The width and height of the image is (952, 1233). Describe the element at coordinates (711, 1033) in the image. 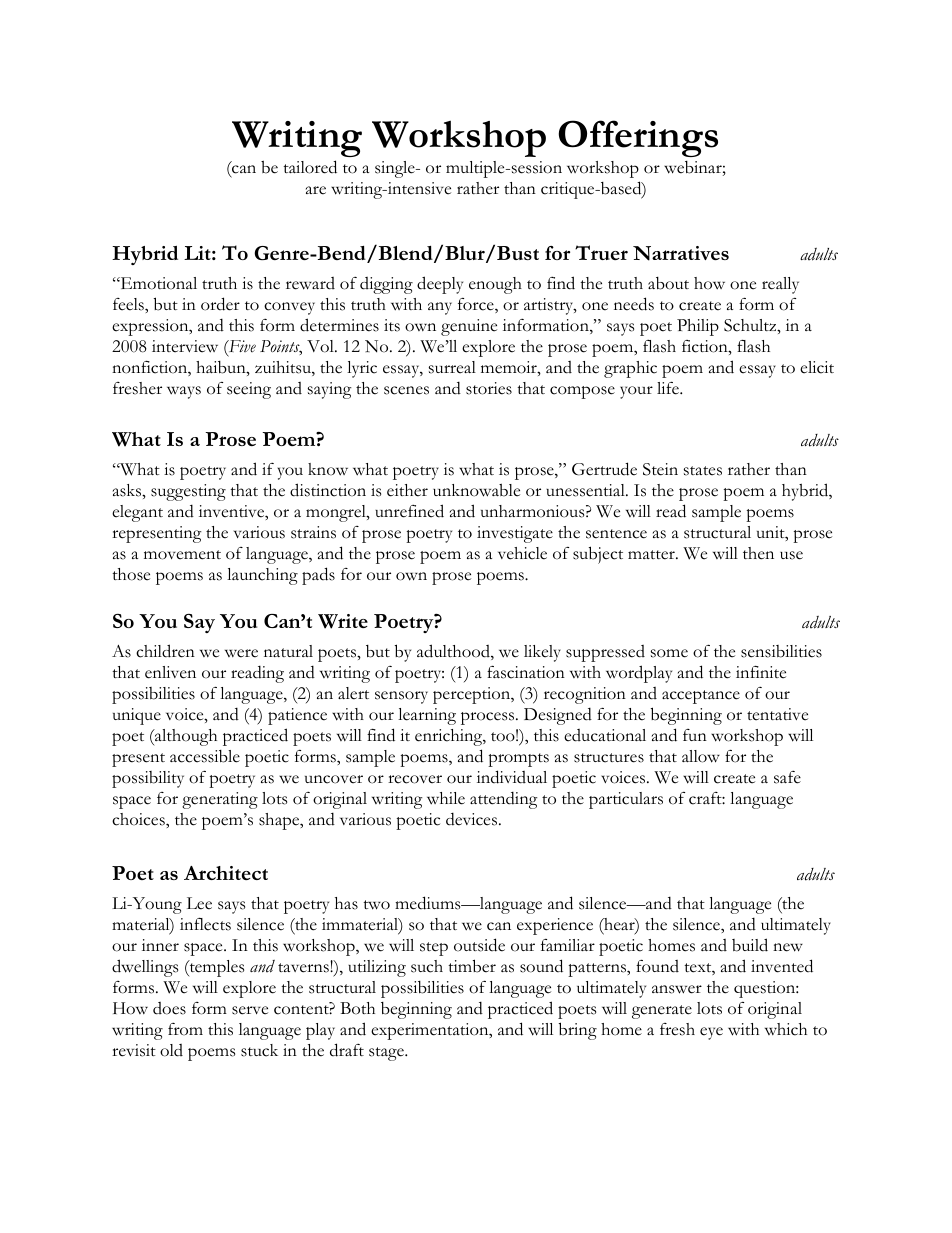

I see `eye` at that location.
